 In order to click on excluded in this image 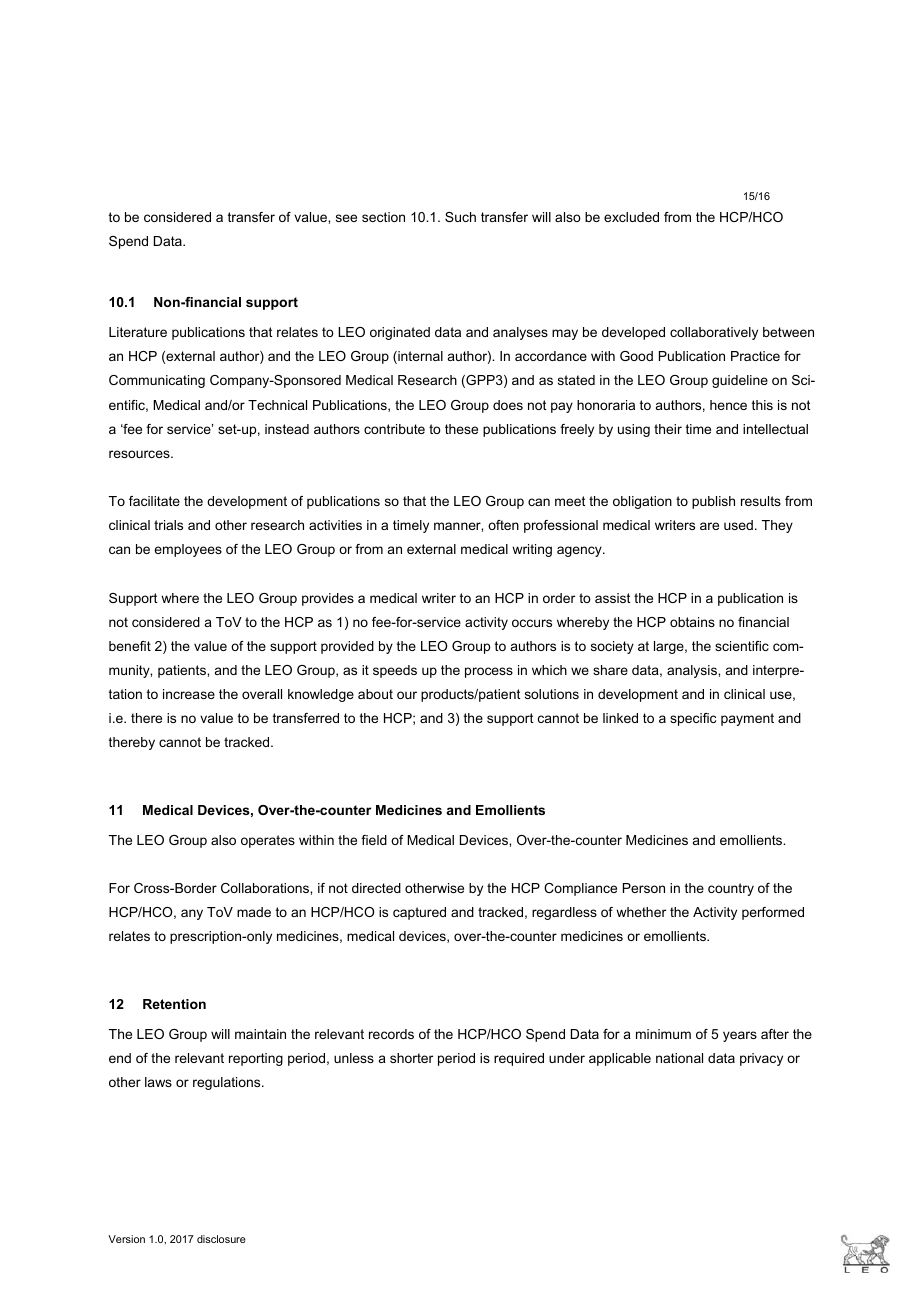, I will do `click(631, 217)`.
